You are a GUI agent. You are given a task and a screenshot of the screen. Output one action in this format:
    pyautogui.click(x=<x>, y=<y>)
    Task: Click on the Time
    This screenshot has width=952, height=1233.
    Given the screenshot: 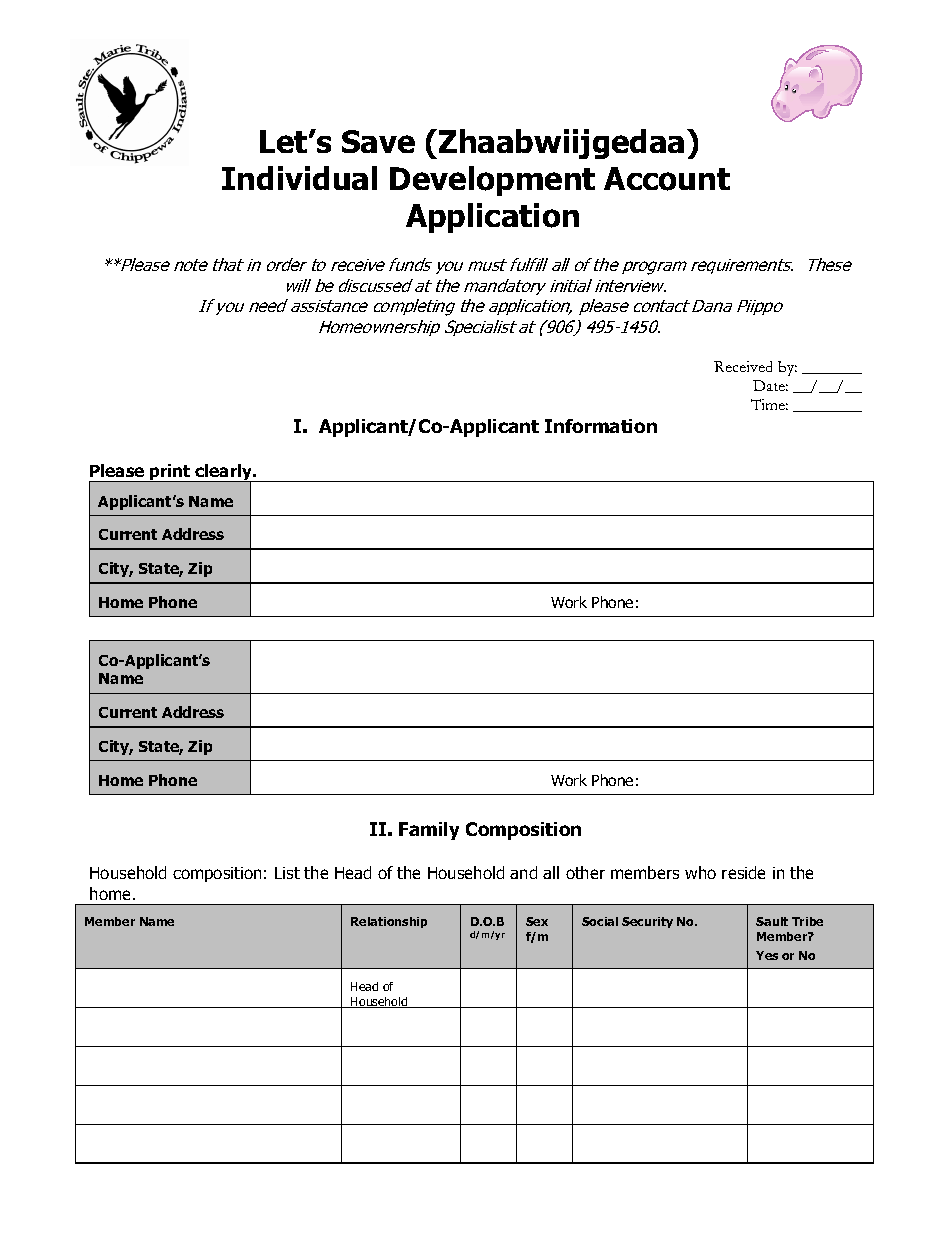 What is the action you would take?
    pyautogui.click(x=769, y=404)
